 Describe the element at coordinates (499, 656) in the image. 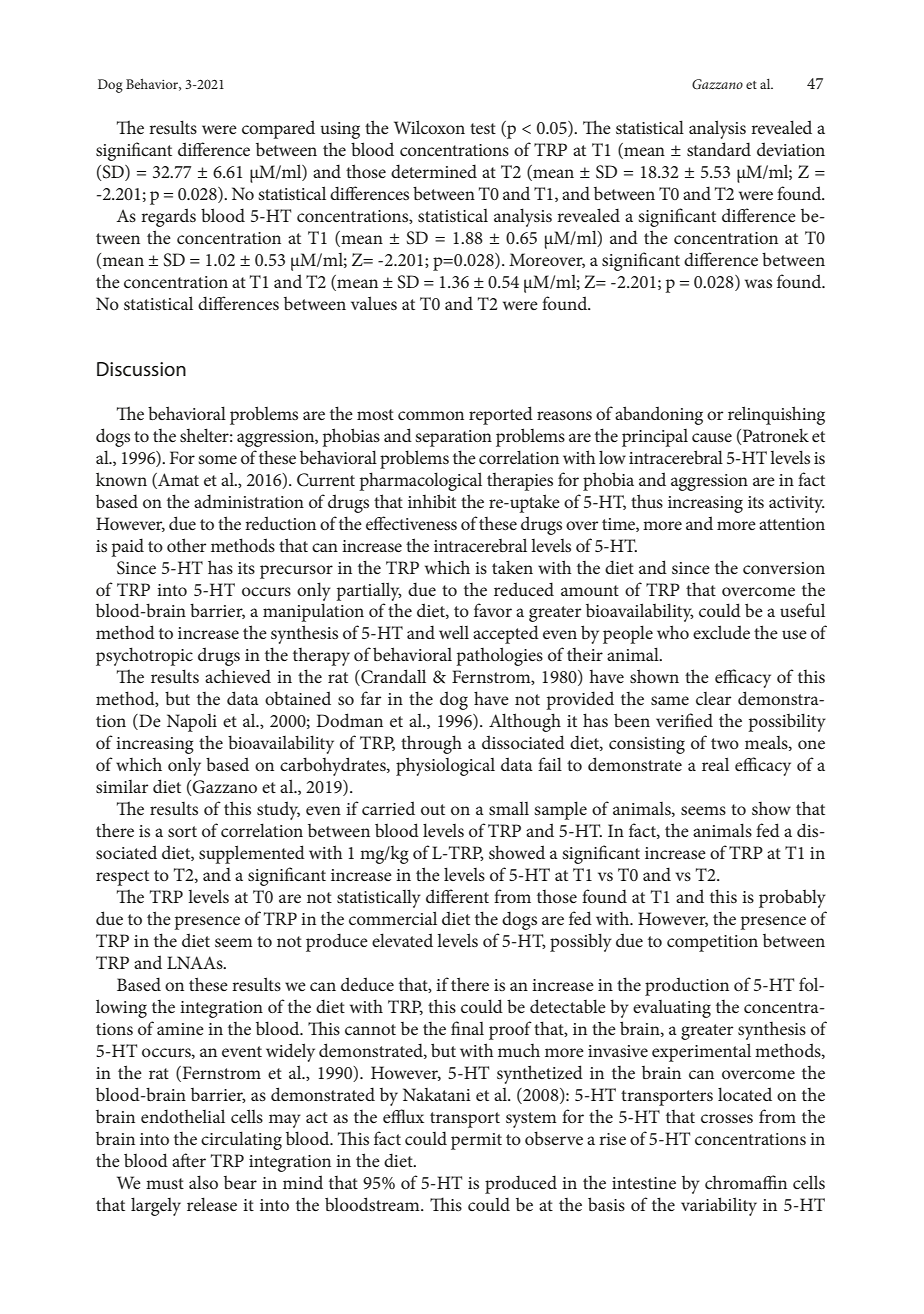

I see `pathologies` at that location.
